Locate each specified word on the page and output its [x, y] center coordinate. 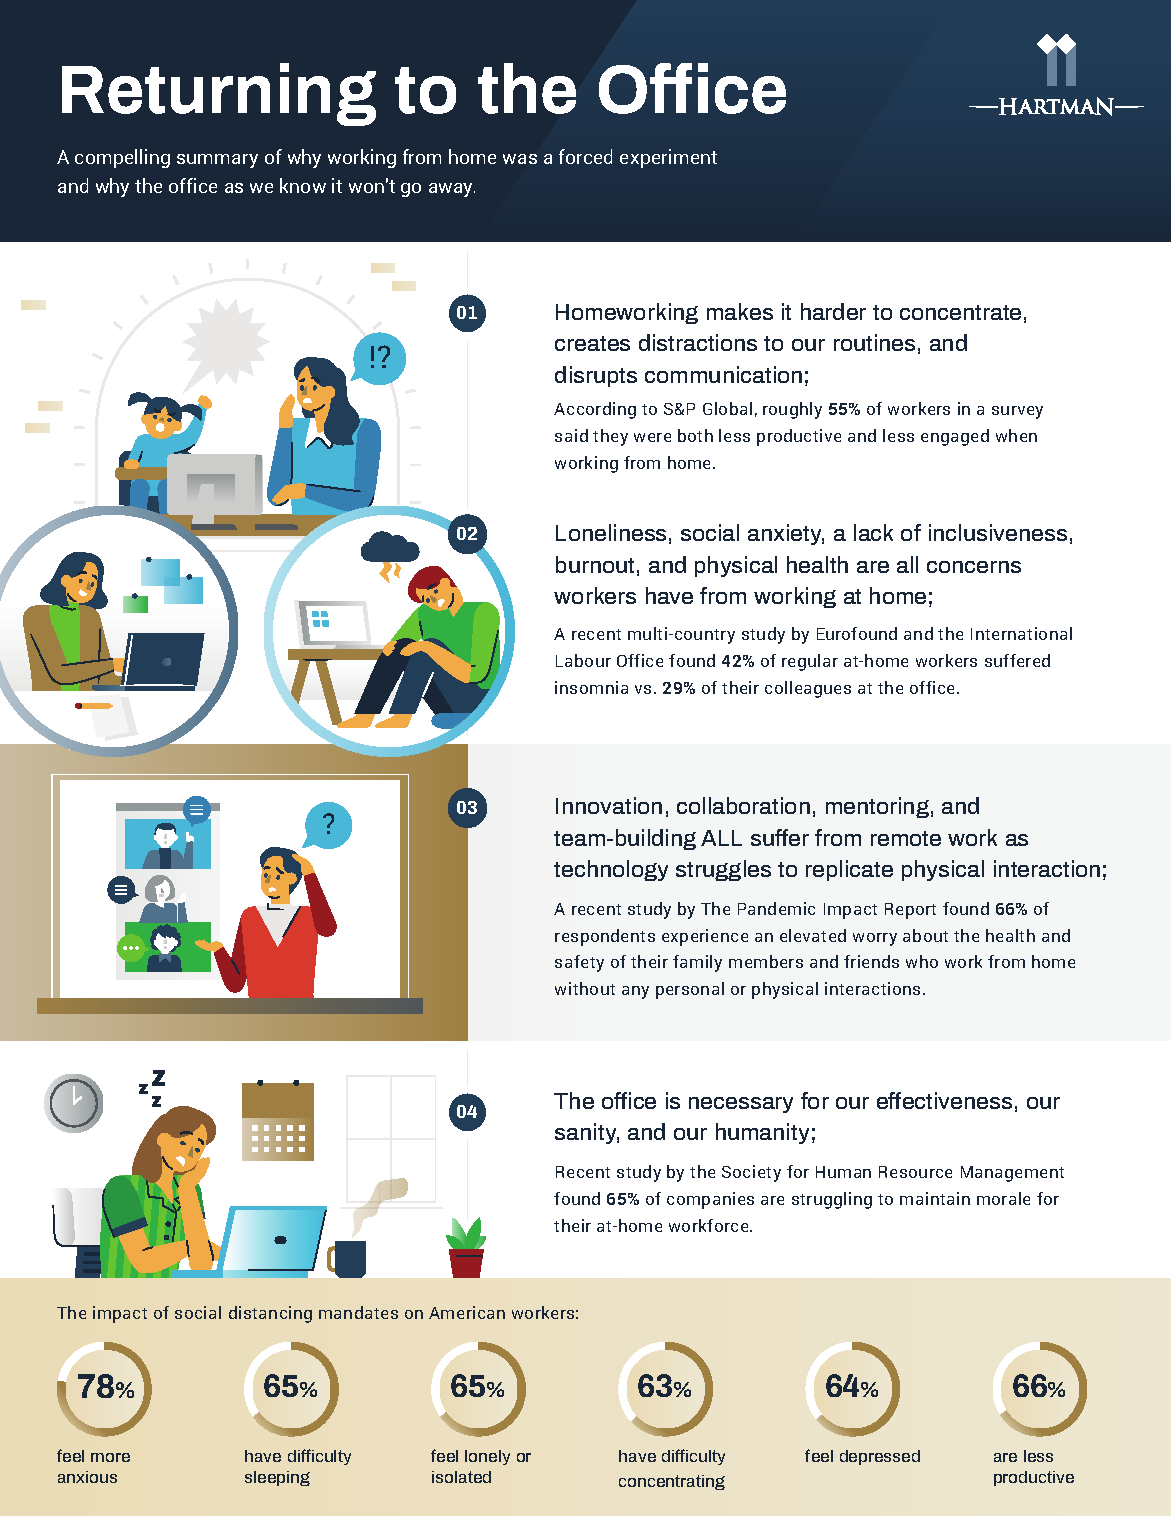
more [110, 1457]
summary [217, 161]
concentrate [960, 312]
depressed [880, 1457]
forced [585, 156]
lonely [487, 1457]
